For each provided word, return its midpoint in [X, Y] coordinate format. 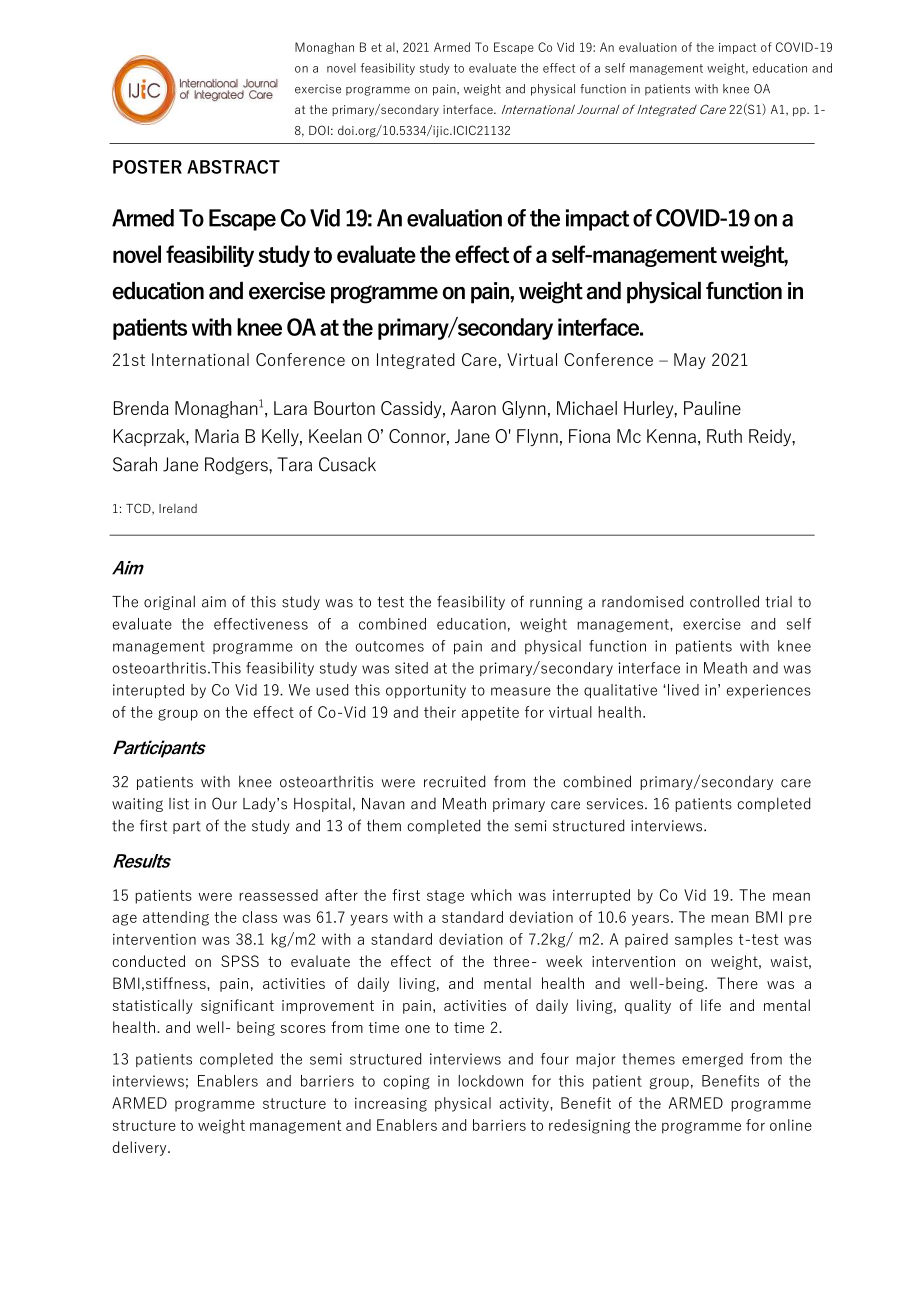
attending [176, 918]
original [169, 602]
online [791, 1125]
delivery [141, 1148]
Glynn [524, 410]
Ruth [724, 436]
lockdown [490, 1081]
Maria [217, 436]
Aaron [473, 408]
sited [411, 668]
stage [445, 897]
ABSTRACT [233, 167]
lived [683, 690]
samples [704, 940]
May [690, 361]
